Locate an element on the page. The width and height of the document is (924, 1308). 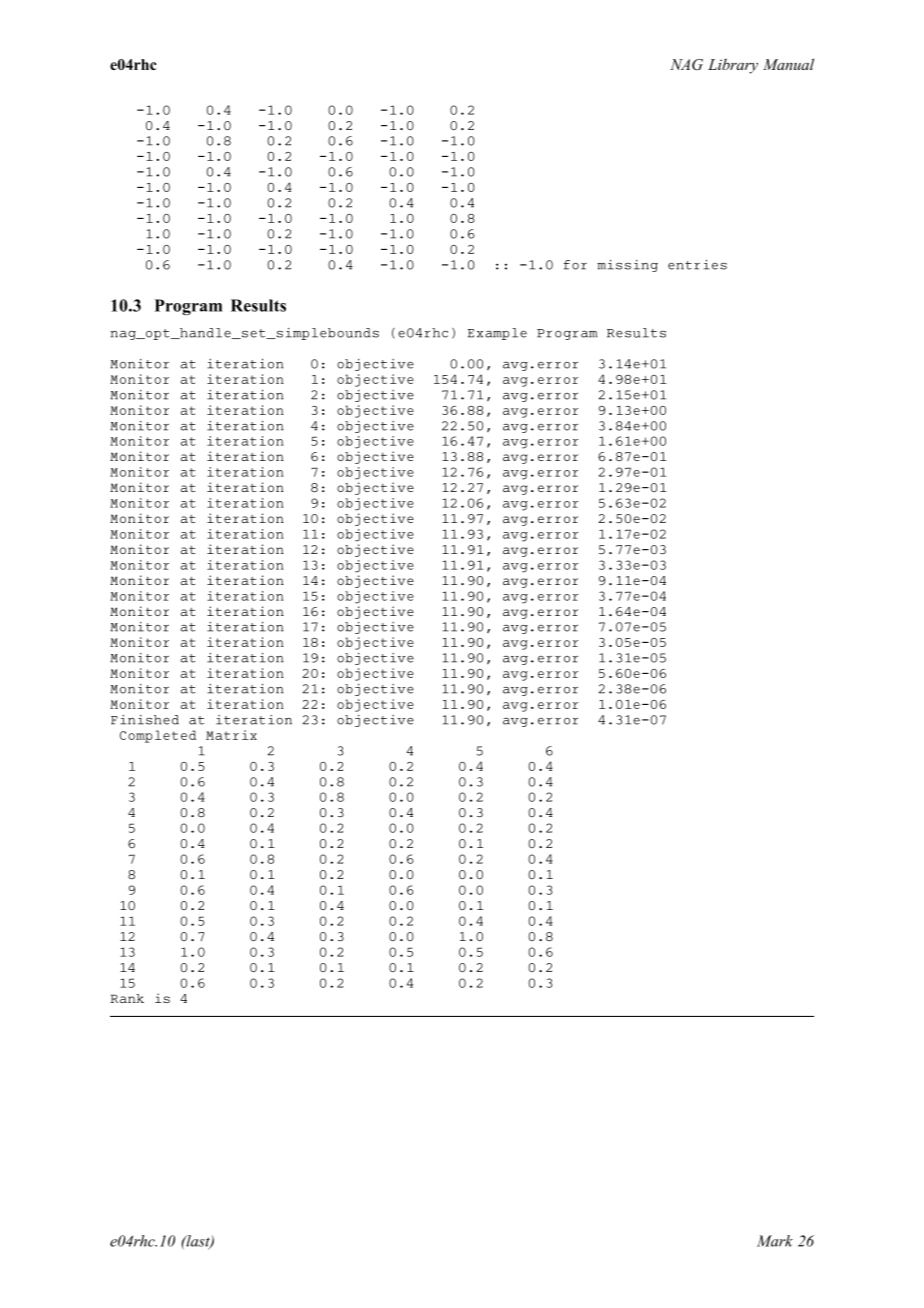
Example is located at coordinates (497, 334).
